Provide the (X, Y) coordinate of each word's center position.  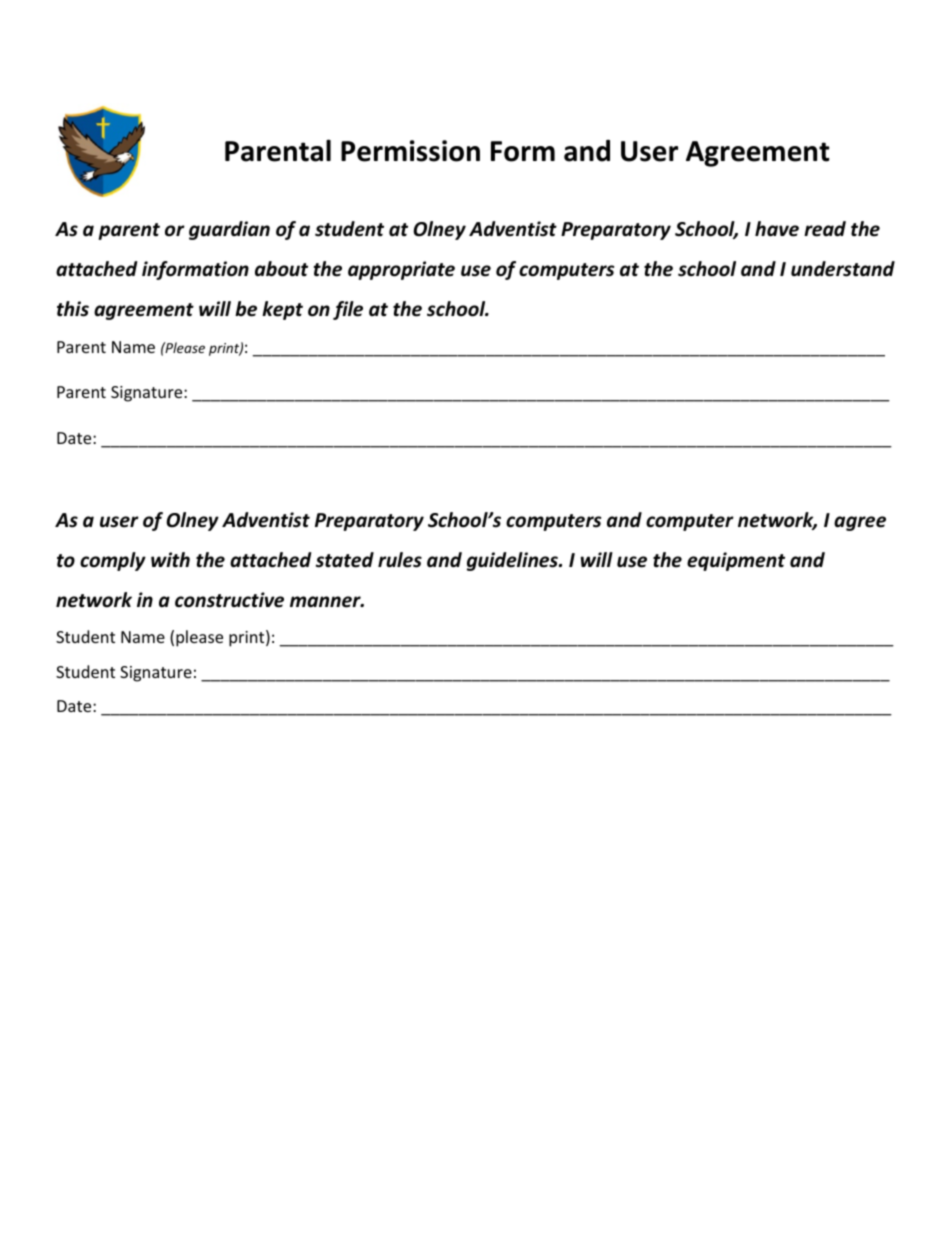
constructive (229, 600)
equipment (736, 561)
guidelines (513, 561)
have (777, 229)
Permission (410, 151)
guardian (229, 230)
